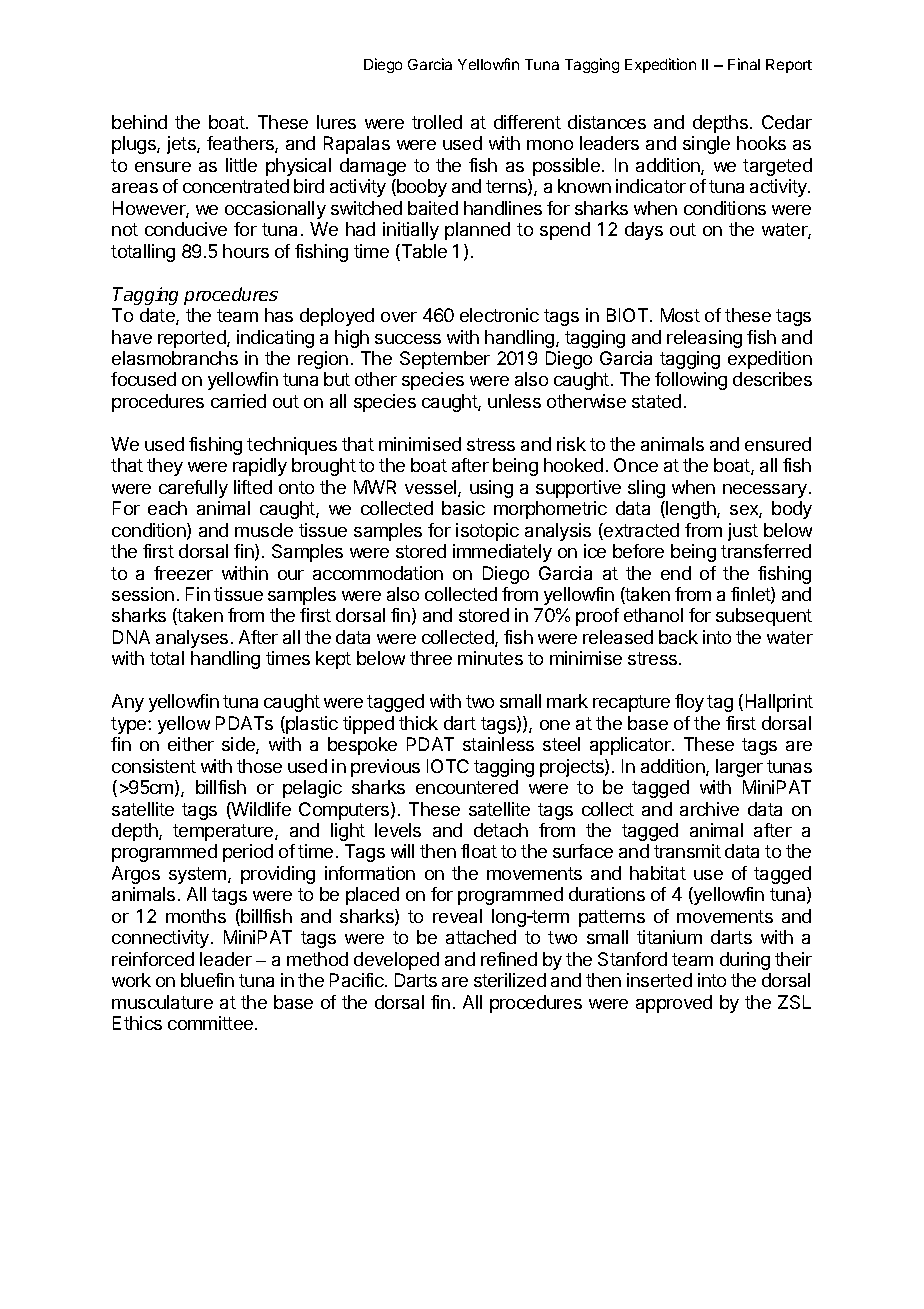  Describe the element at coordinates (423, 252) in the screenshot. I see `Table` at that location.
